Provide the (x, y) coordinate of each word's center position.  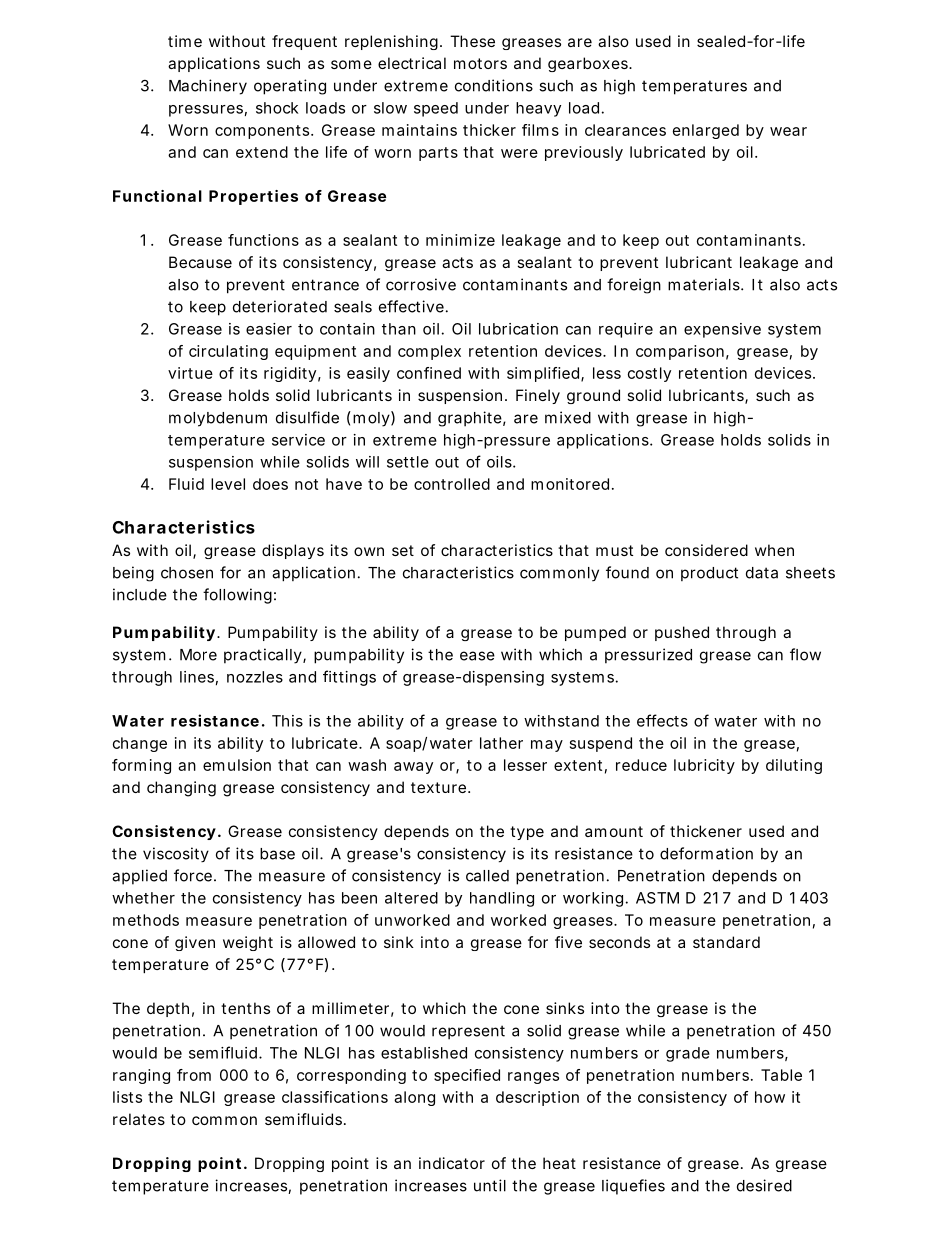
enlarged (706, 131)
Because (200, 262)
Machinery (208, 87)
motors (480, 63)
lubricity (704, 766)
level (228, 484)
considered (706, 550)
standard (726, 942)
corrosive (421, 284)
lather (501, 743)
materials (705, 284)
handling (502, 899)
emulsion (237, 765)
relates (139, 1119)
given (195, 943)
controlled (452, 484)
